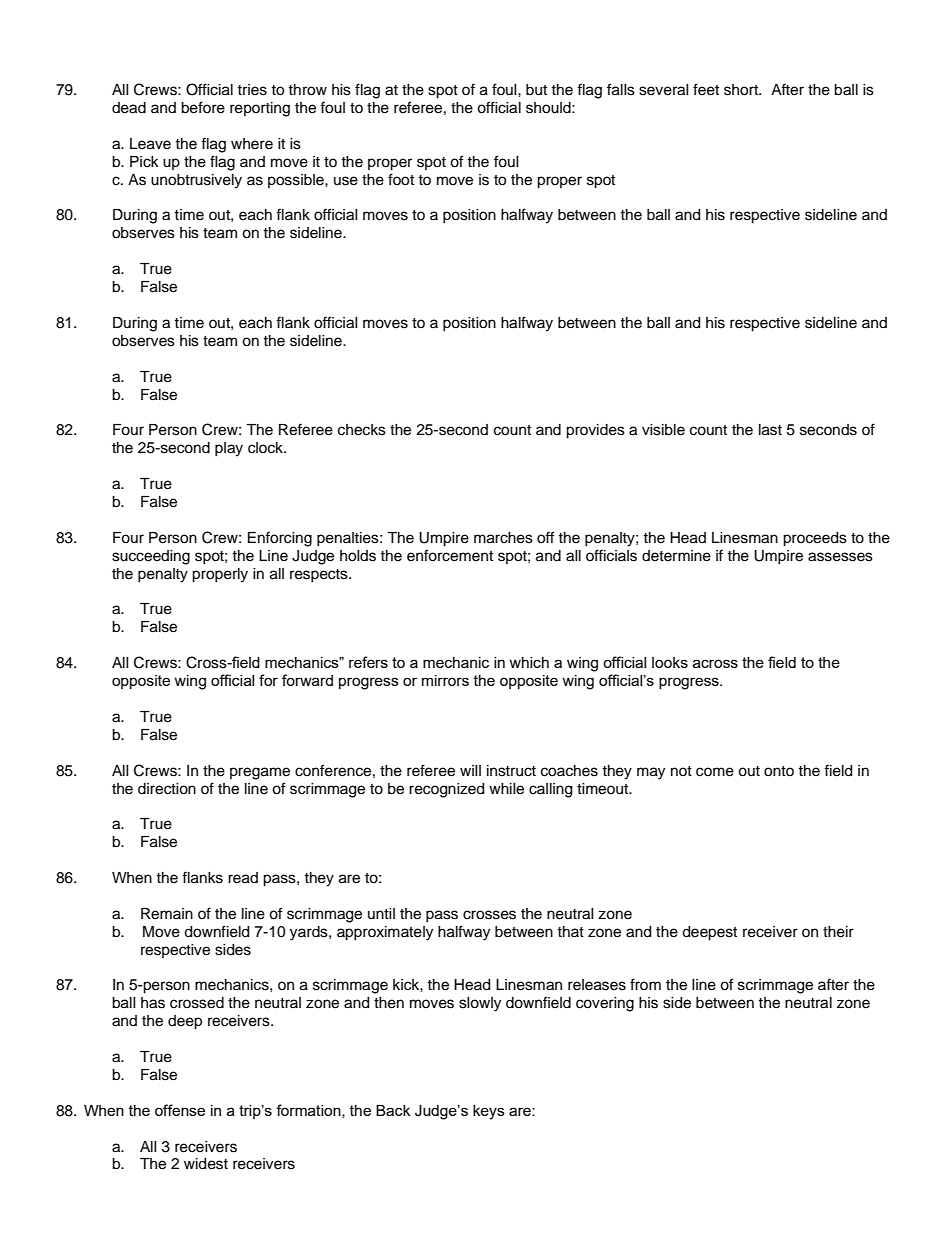 This page has height=1233, width=952. I want to click on keys, so click(489, 1112).
